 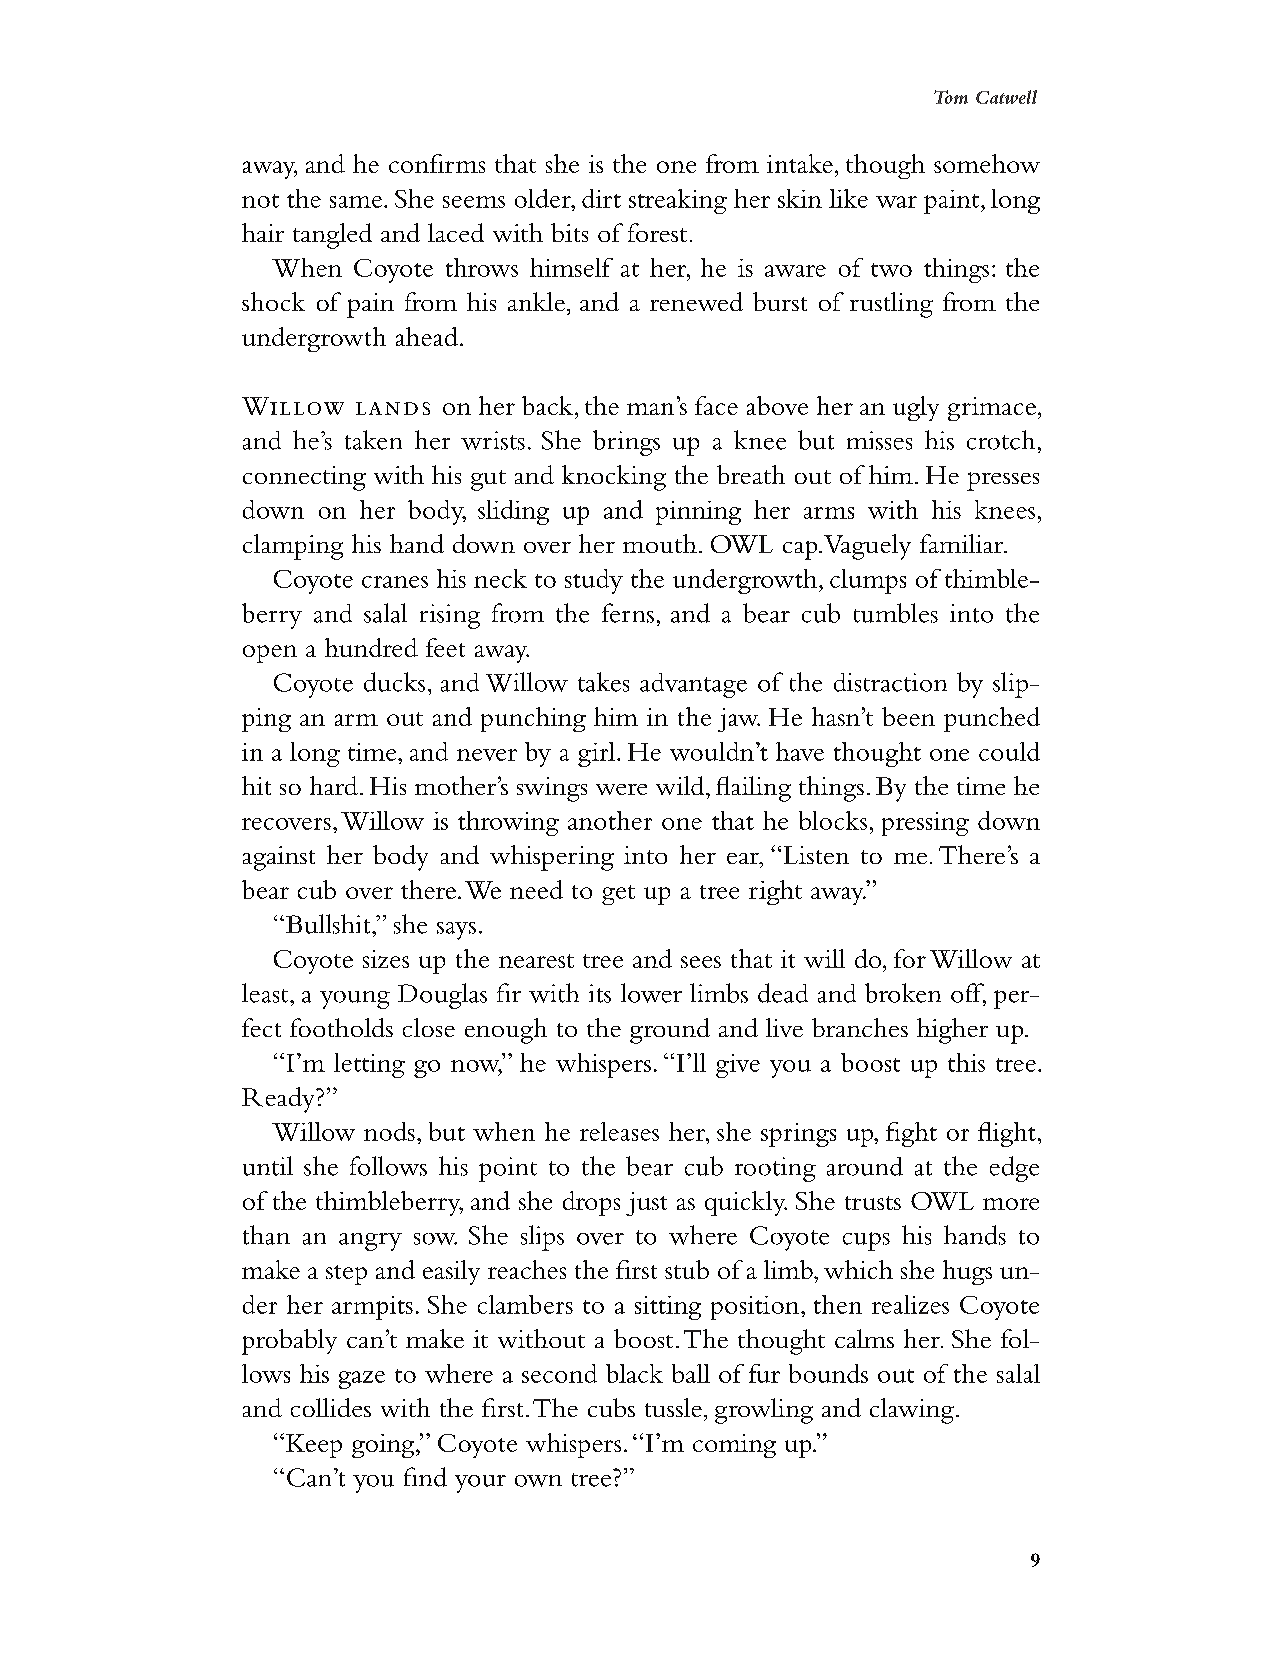 What do you see at coordinates (651, 993) in the screenshot?
I see `lower` at bounding box center [651, 993].
